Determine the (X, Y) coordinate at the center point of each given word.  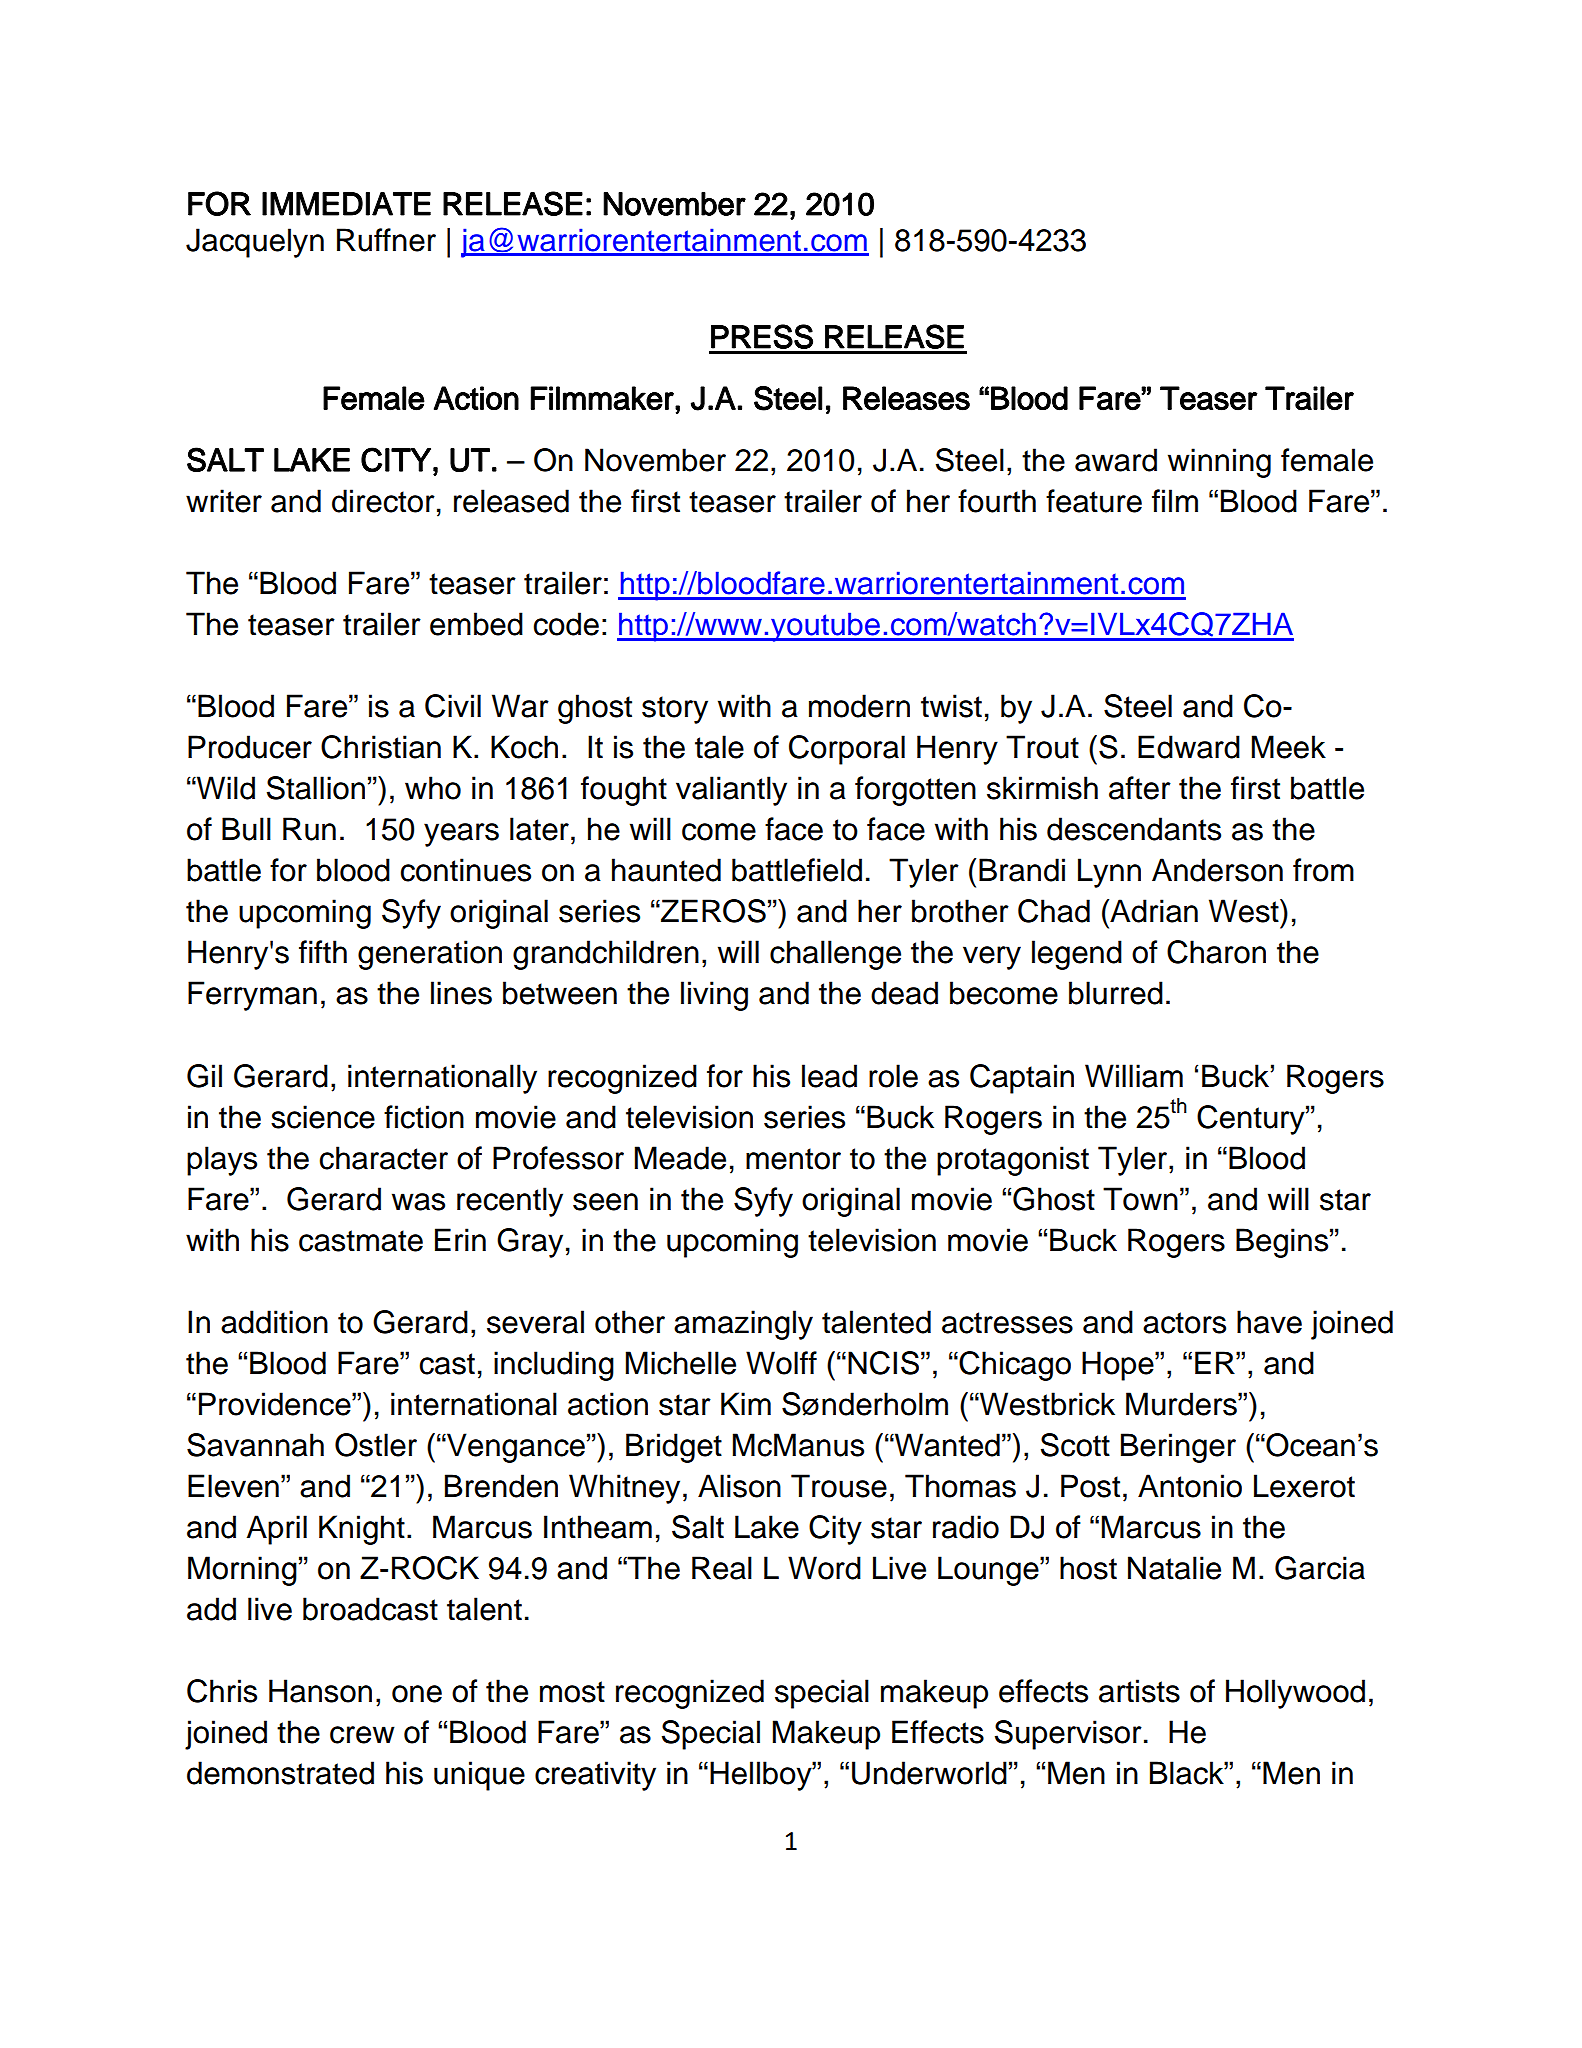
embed (476, 624)
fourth (997, 501)
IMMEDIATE (346, 204)
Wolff (781, 1363)
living (714, 996)
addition (274, 1322)
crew (362, 1735)
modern (859, 706)
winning (1219, 463)
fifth (323, 952)
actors (1184, 1323)
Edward (1189, 747)
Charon (1216, 952)
